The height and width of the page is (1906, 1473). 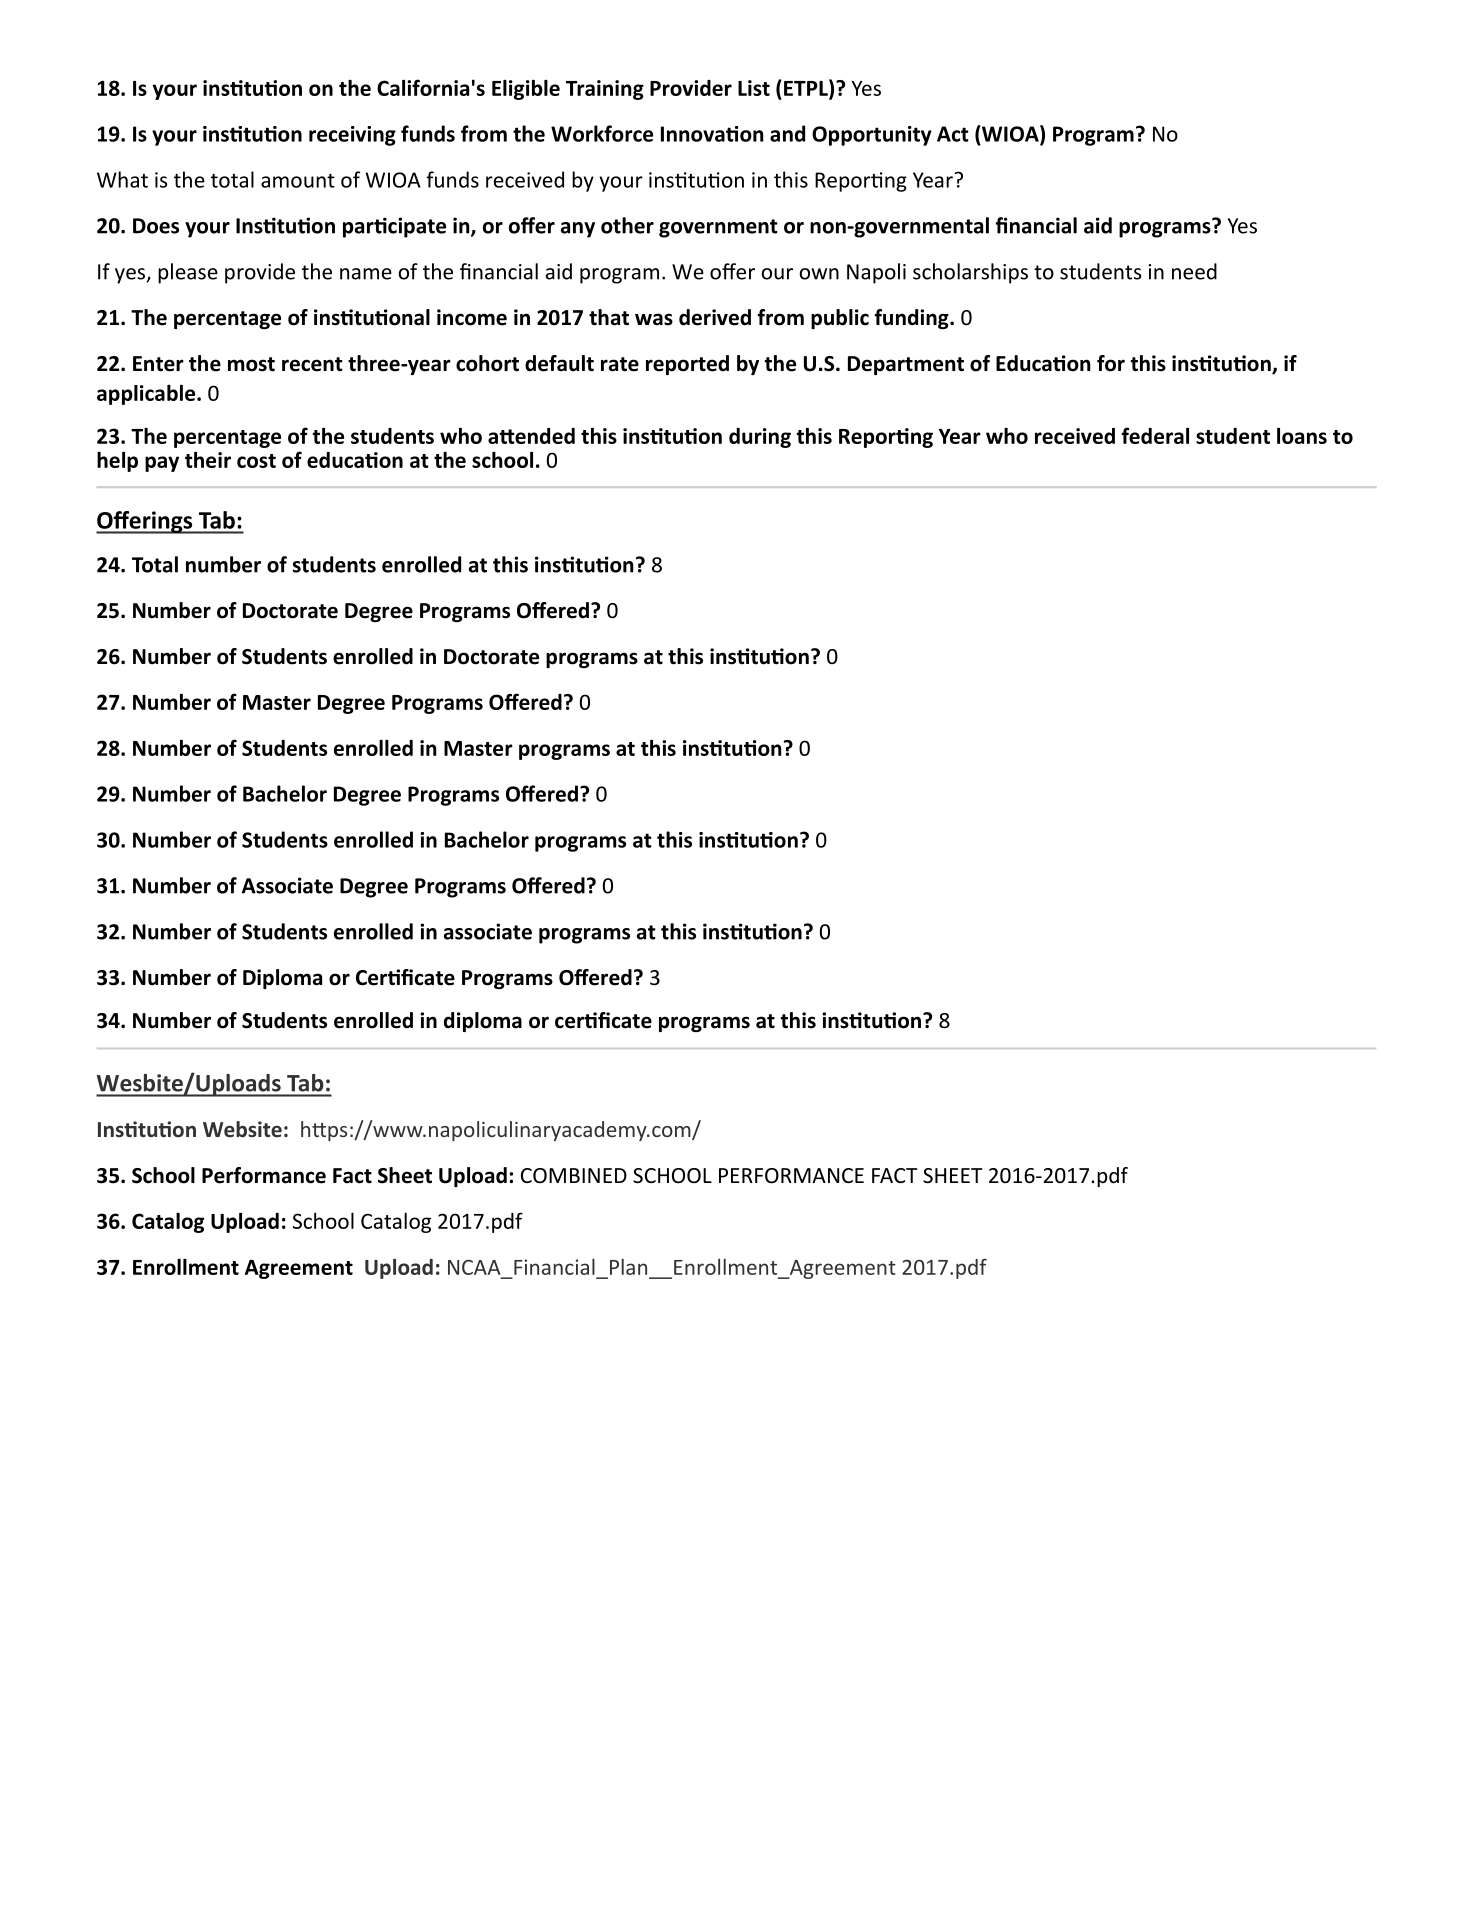 I want to click on Department, so click(x=906, y=365).
